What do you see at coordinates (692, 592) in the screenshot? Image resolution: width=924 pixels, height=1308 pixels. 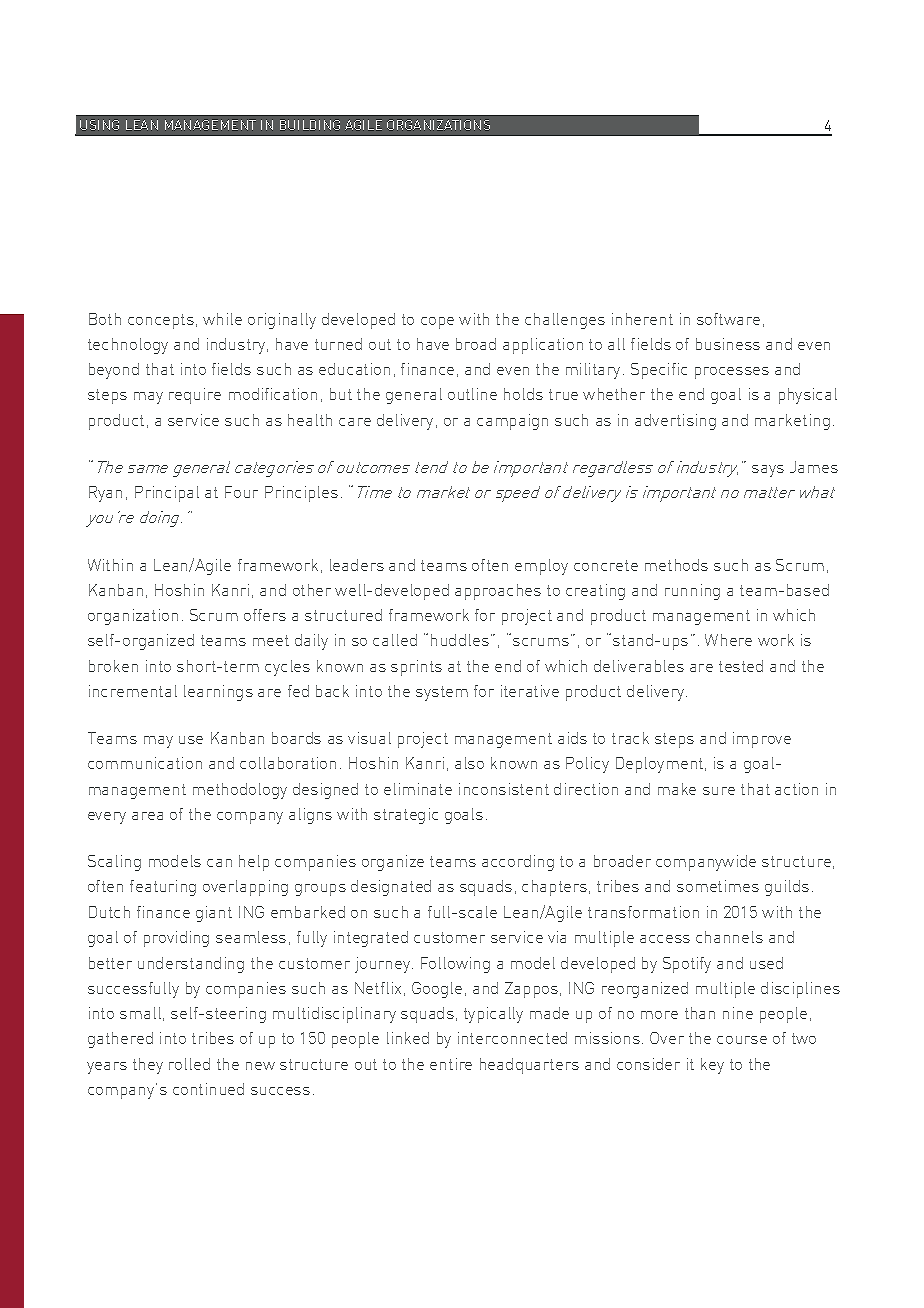 I see `running` at bounding box center [692, 592].
